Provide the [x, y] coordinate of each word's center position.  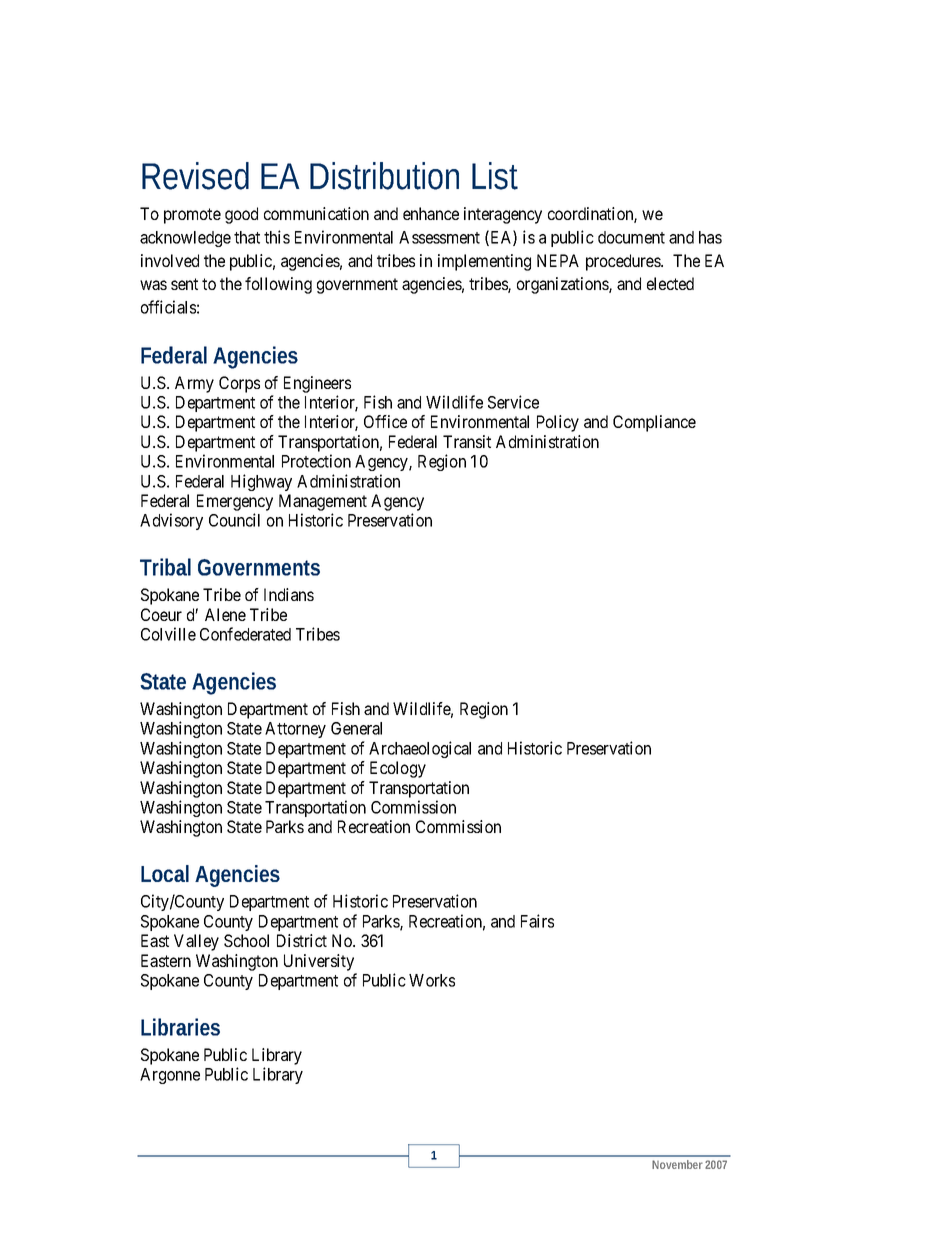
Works [432, 980]
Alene [225, 614]
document [631, 237]
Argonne [170, 1076]
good [241, 215]
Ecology [398, 769]
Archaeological [420, 749]
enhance [431, 213]
